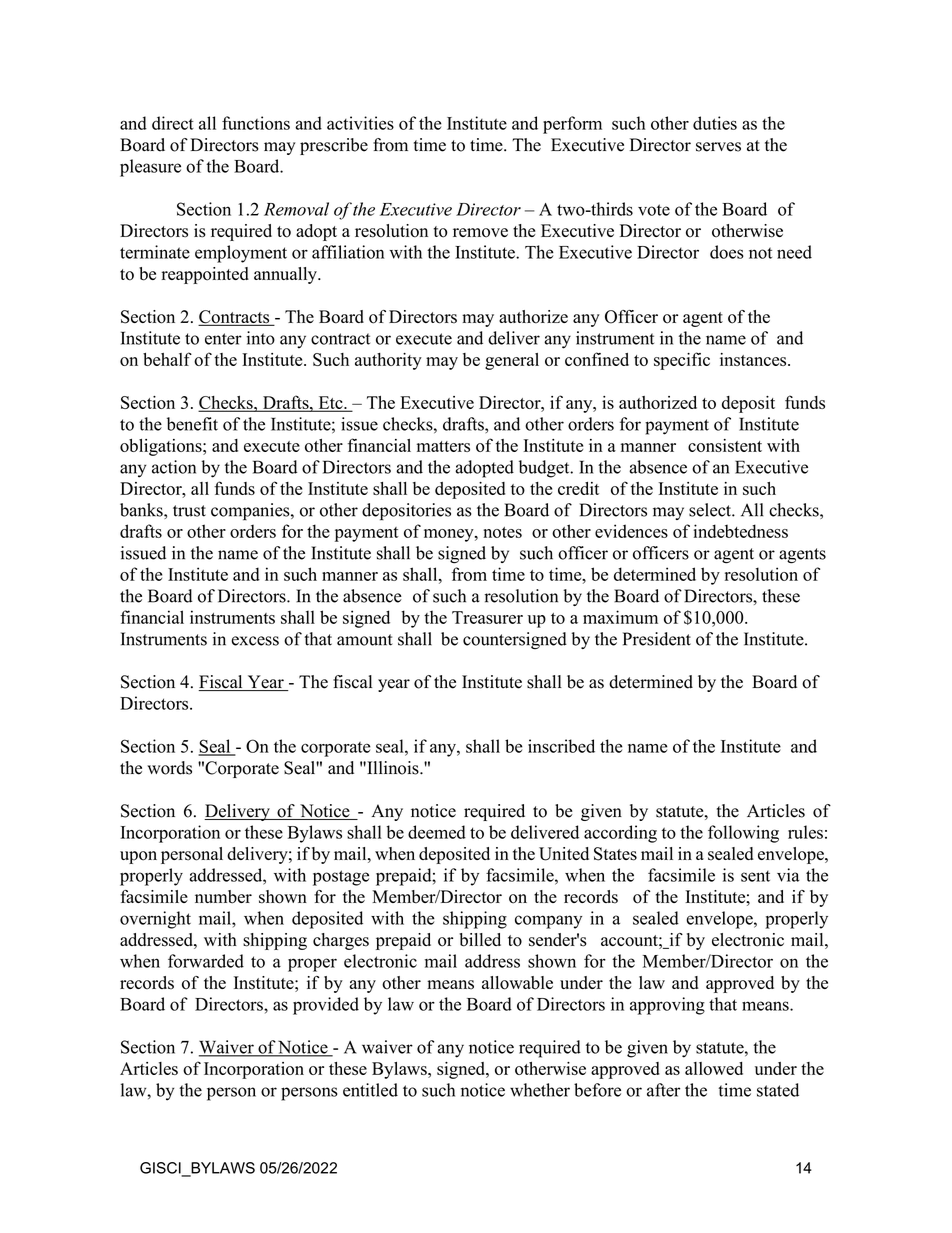 This page has width=952, height=1233. Describe the element at coordinates (572, 125) in the page. I see `perform` at that location.
